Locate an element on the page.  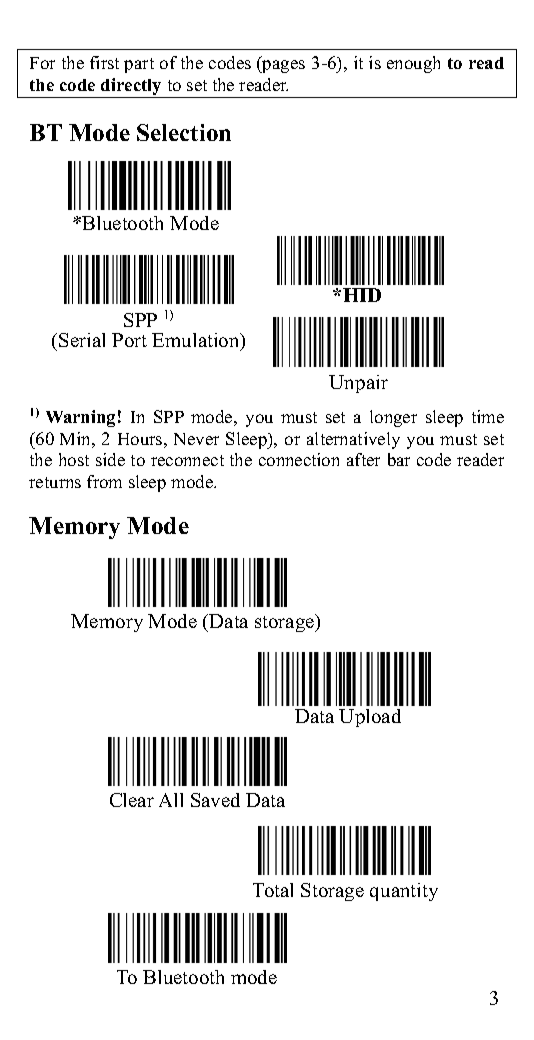
longer is located at coordinates (393, 418).
